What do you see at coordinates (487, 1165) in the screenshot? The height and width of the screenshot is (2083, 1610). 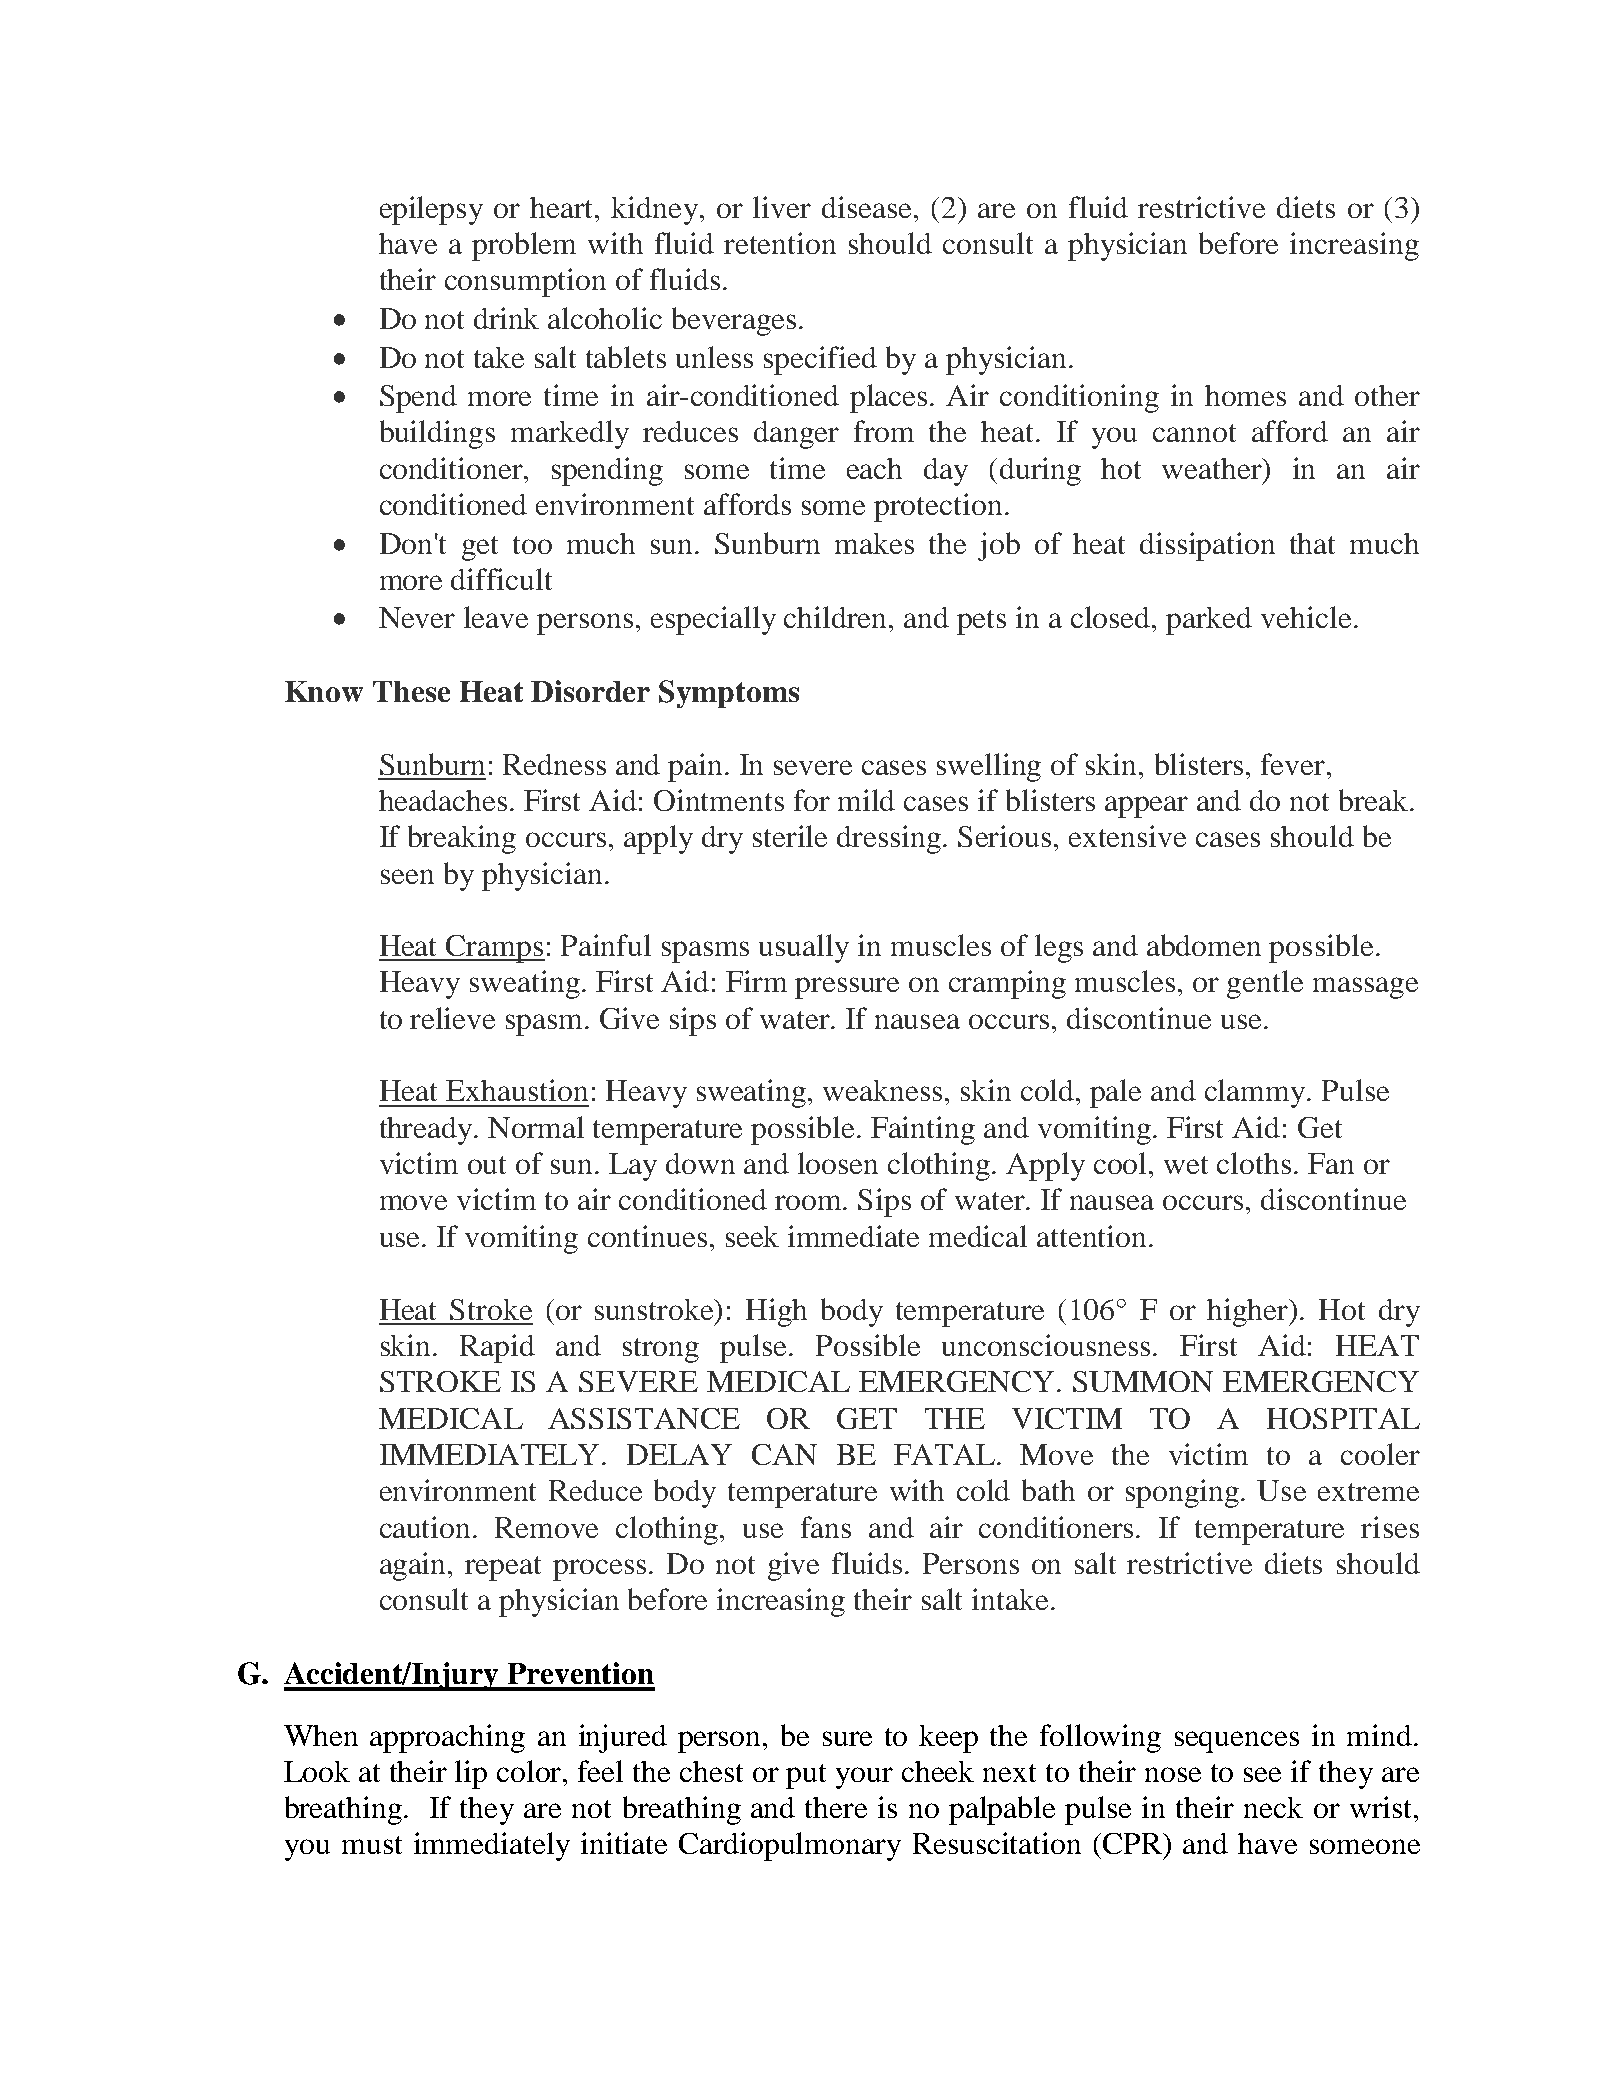 I see `out` at bounding box center [487, 1165].
